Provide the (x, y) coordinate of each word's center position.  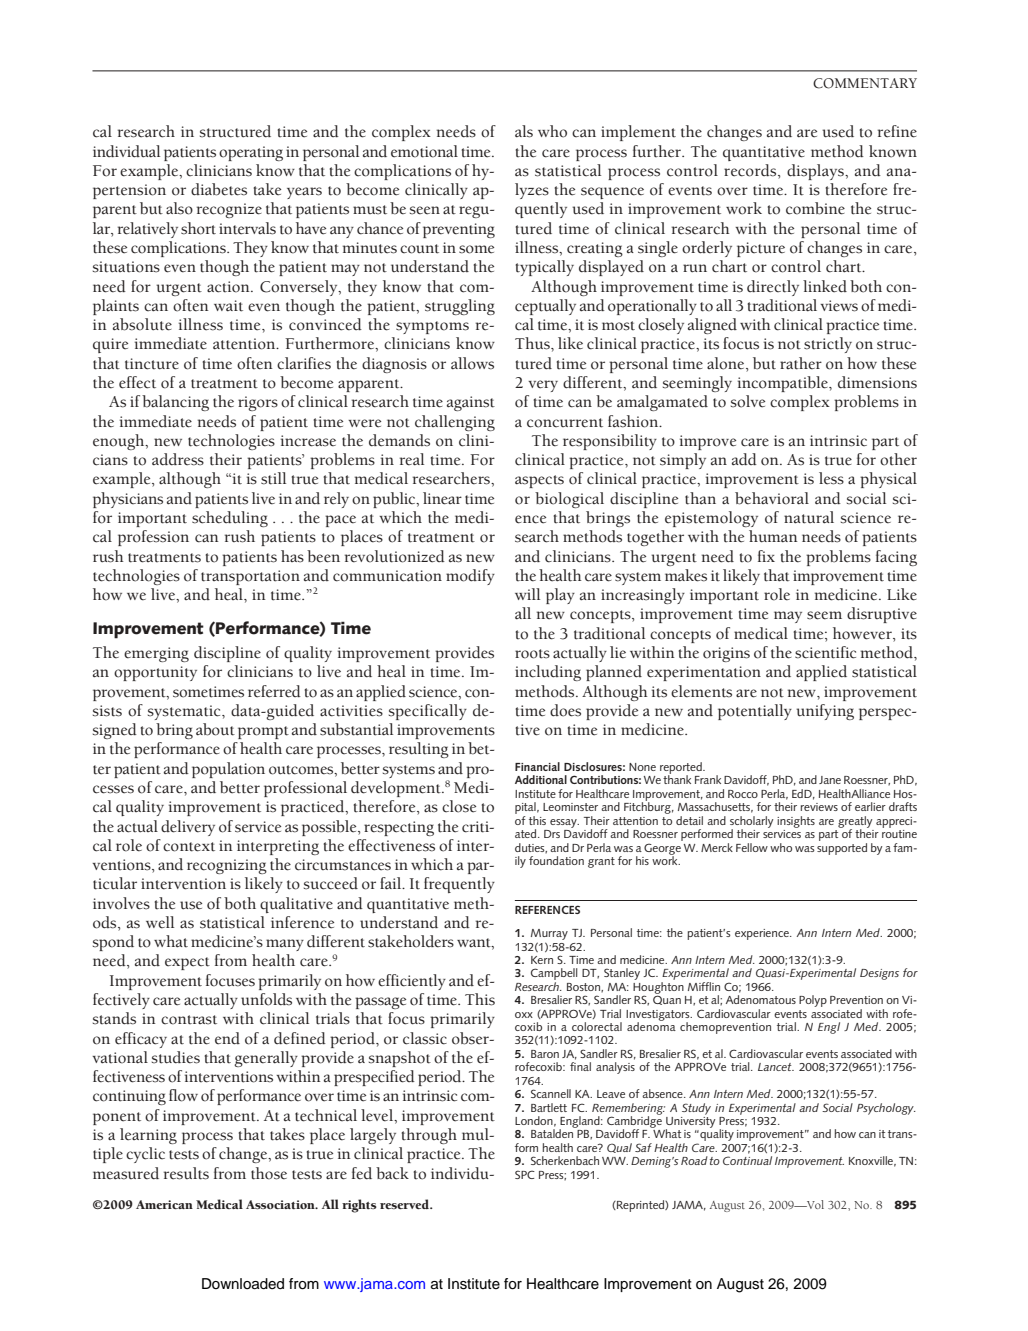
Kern (542, 960)
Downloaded (243, 1284)
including (548, 673)
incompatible (784, 384)
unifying (825, 712)
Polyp (813, 1001)
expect (187, 963)
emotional (424, 151)
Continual (747, 1160)
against (471, 403)
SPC (525, 1174)
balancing (175, 403)
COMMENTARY (865, 83)
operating (251, 153)
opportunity (155, 673)
